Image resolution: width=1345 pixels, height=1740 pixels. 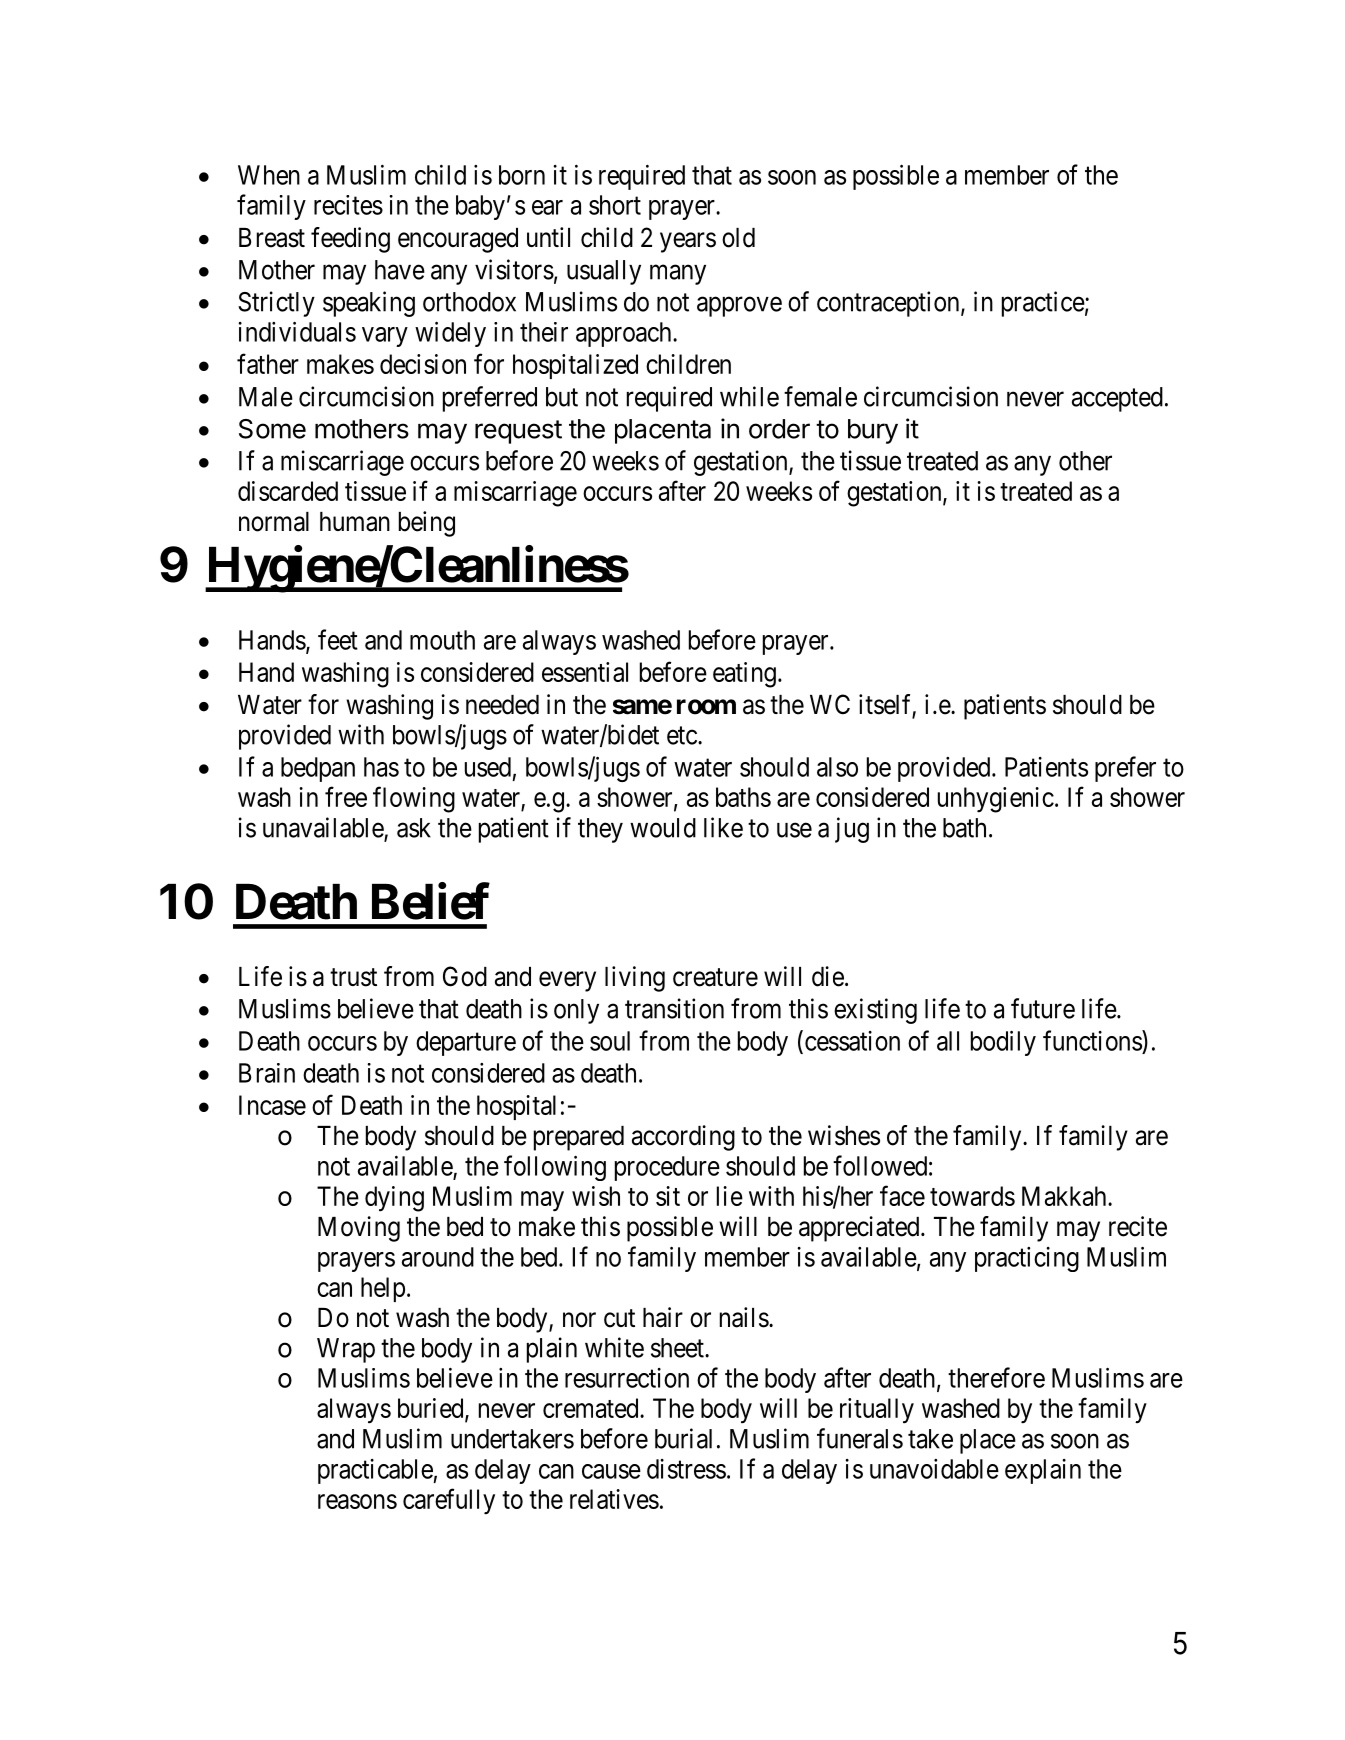 What do you see at coordinates (338, 639) in the screenshot?
I see `feet` at bounding box center [338, 639].
